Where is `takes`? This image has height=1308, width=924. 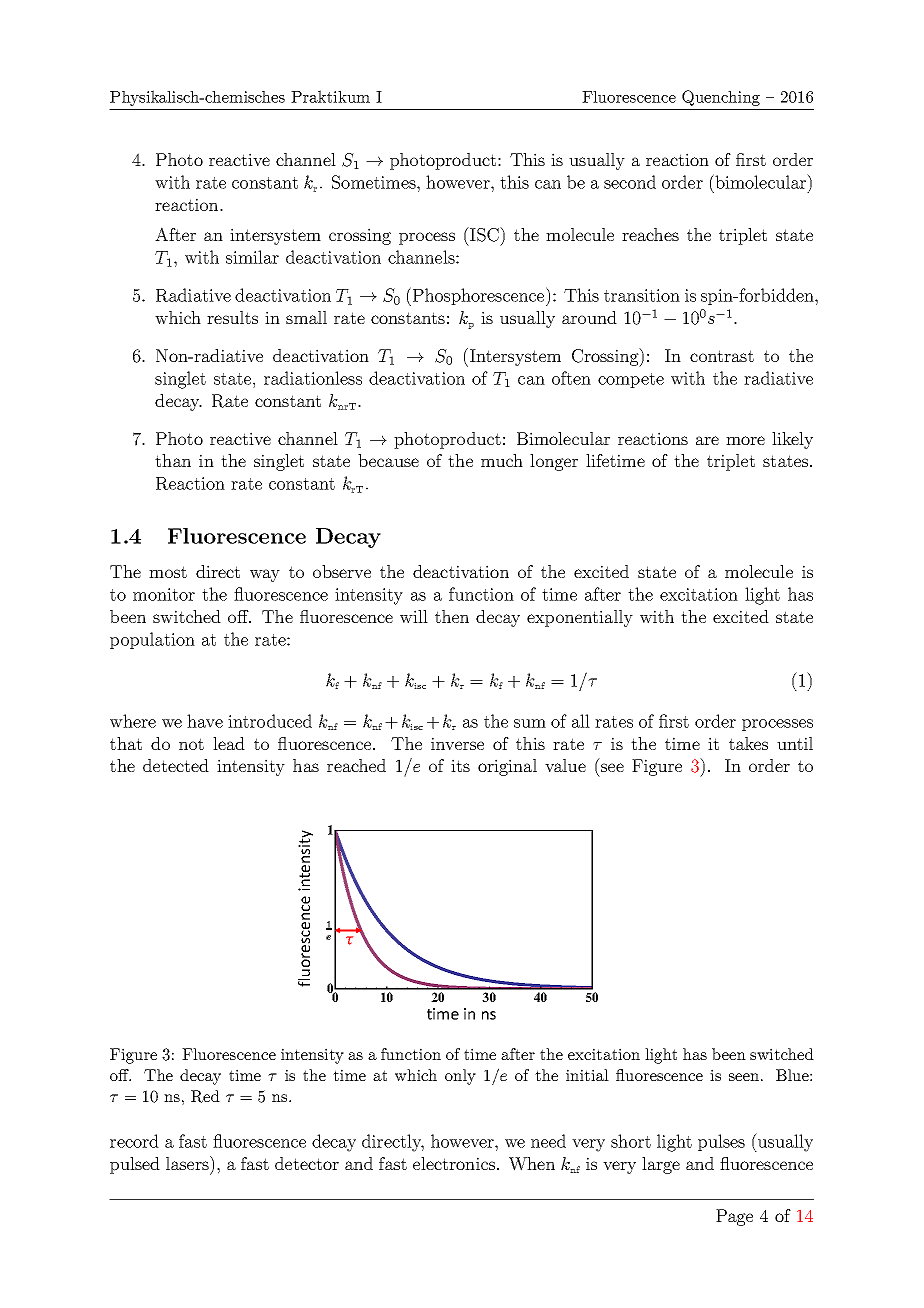 takes is located at coordinates (748, 743).
